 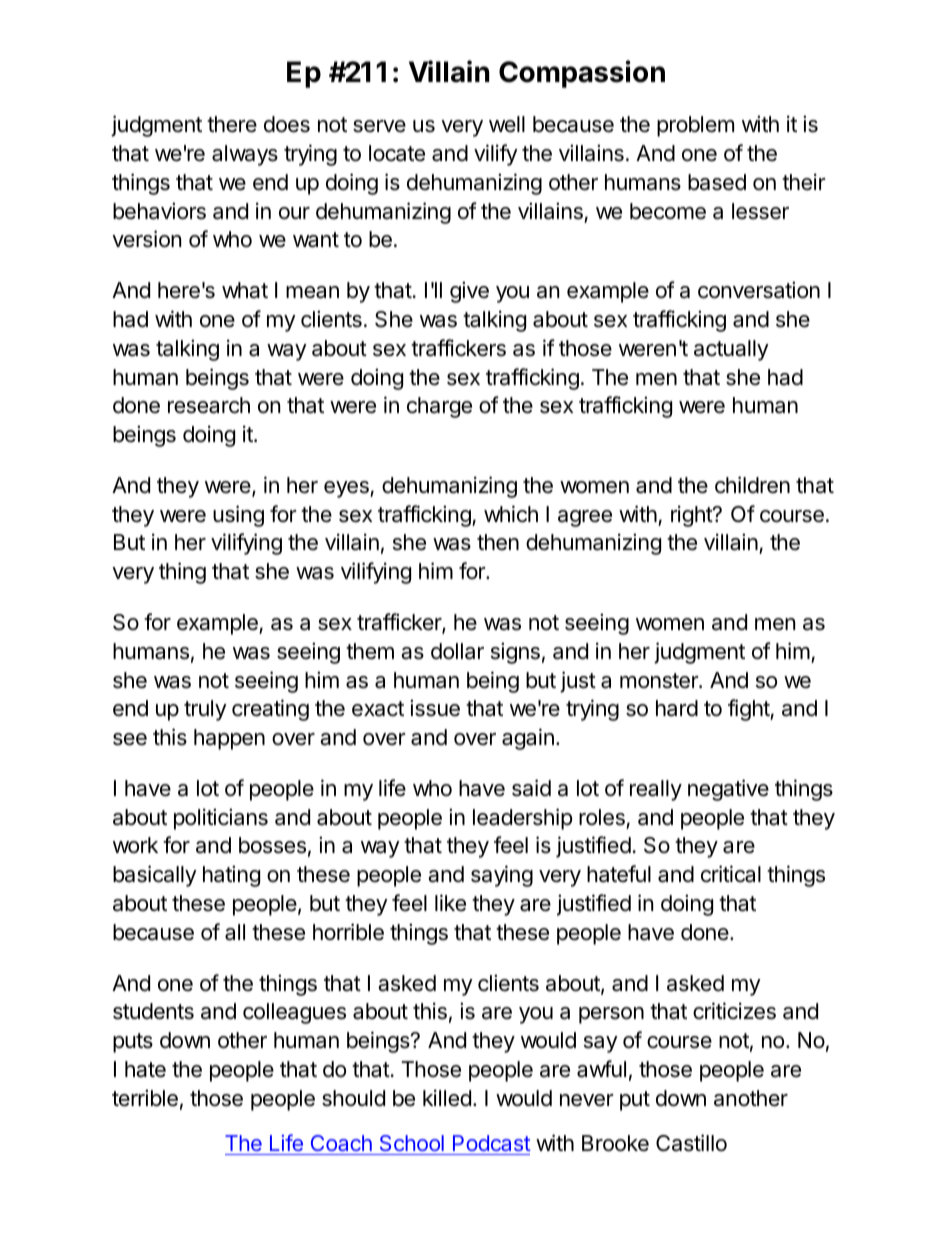 I want to click on always, so click(x=245, y=155).
